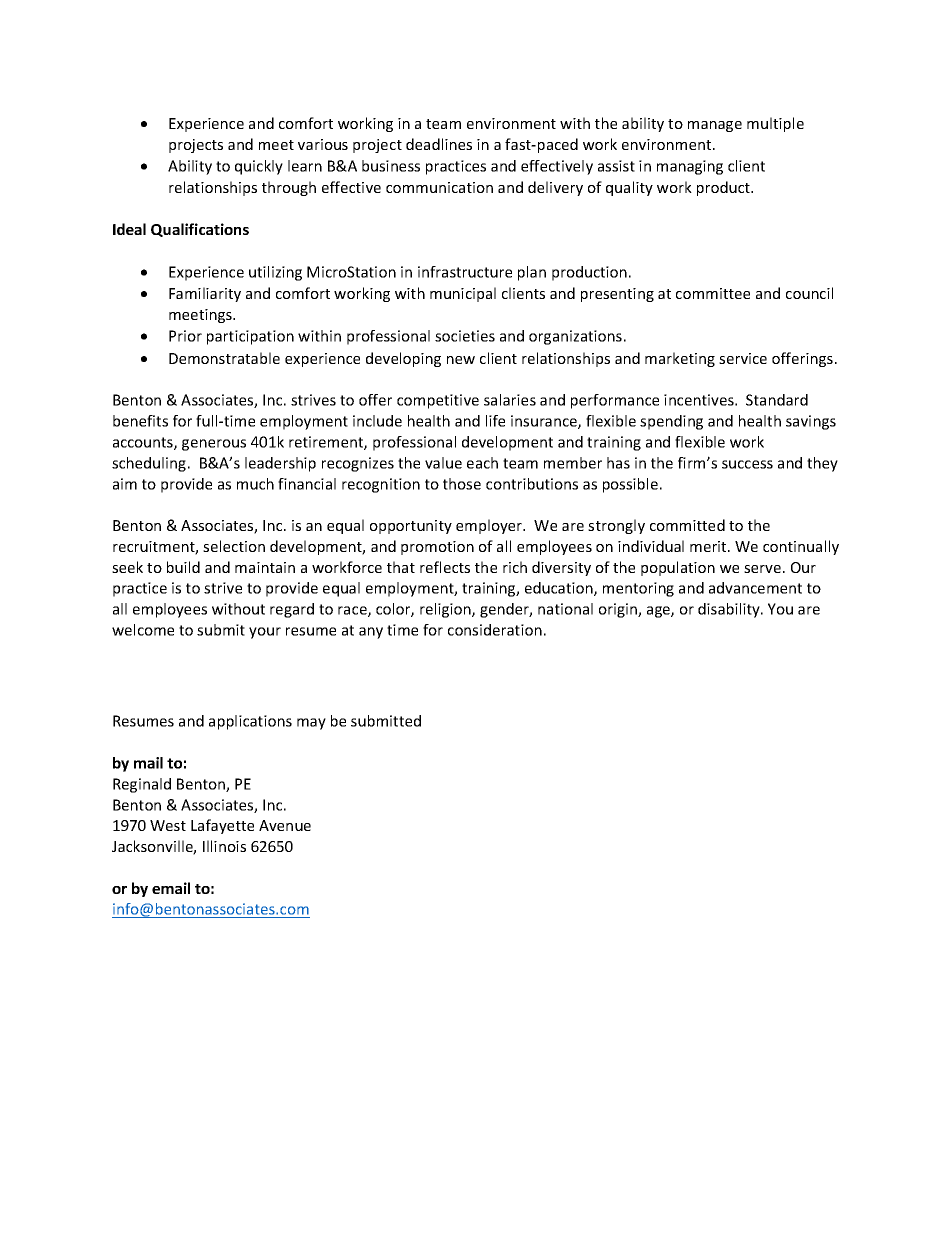 The height and width of the screenshot is (1233, 952). Describe the element at coordinates (755, 588) in the screenshot. I see `advancement` at that location.
